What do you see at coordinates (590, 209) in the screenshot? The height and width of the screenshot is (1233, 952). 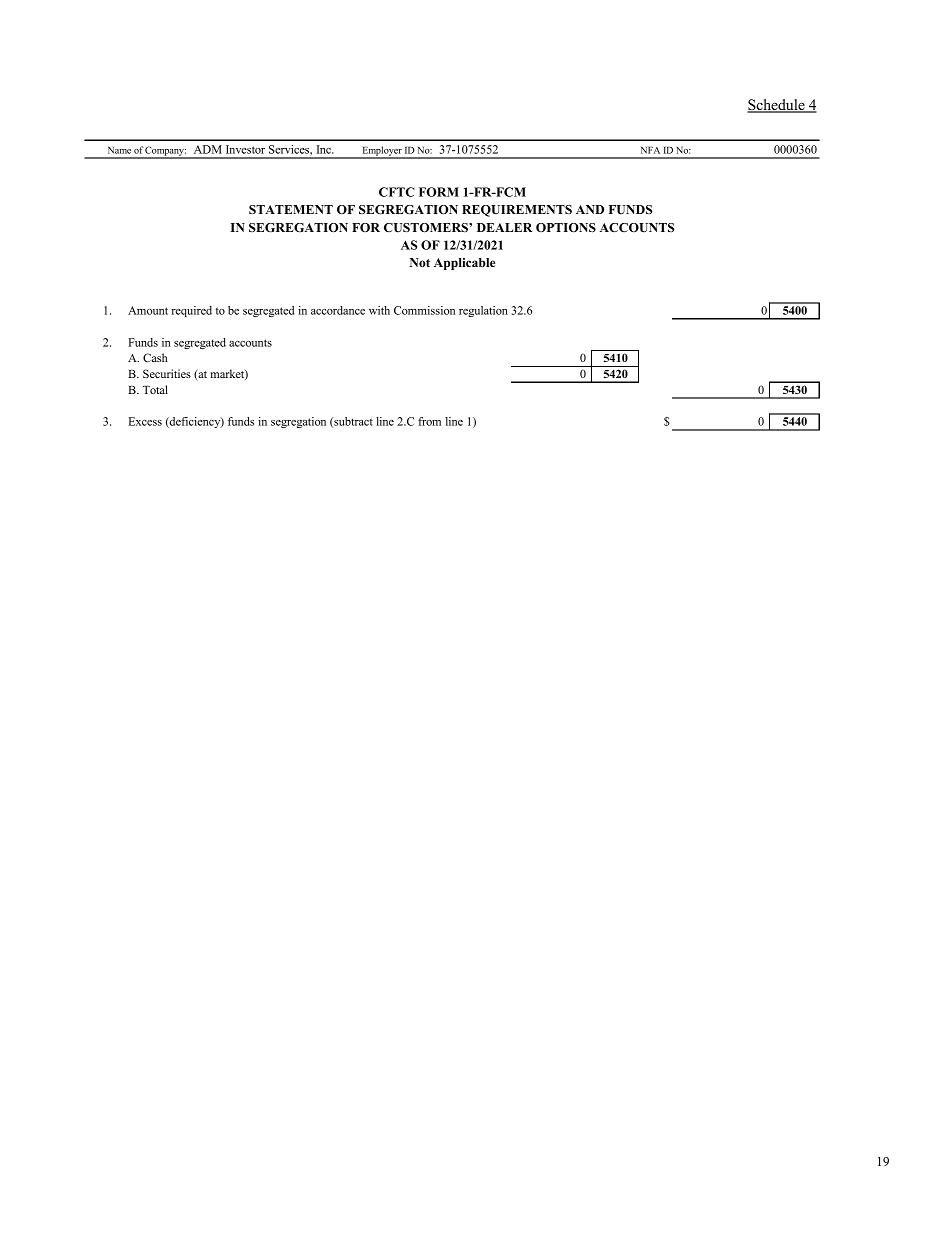 I see `AND` at bounding box center [590, 209].
